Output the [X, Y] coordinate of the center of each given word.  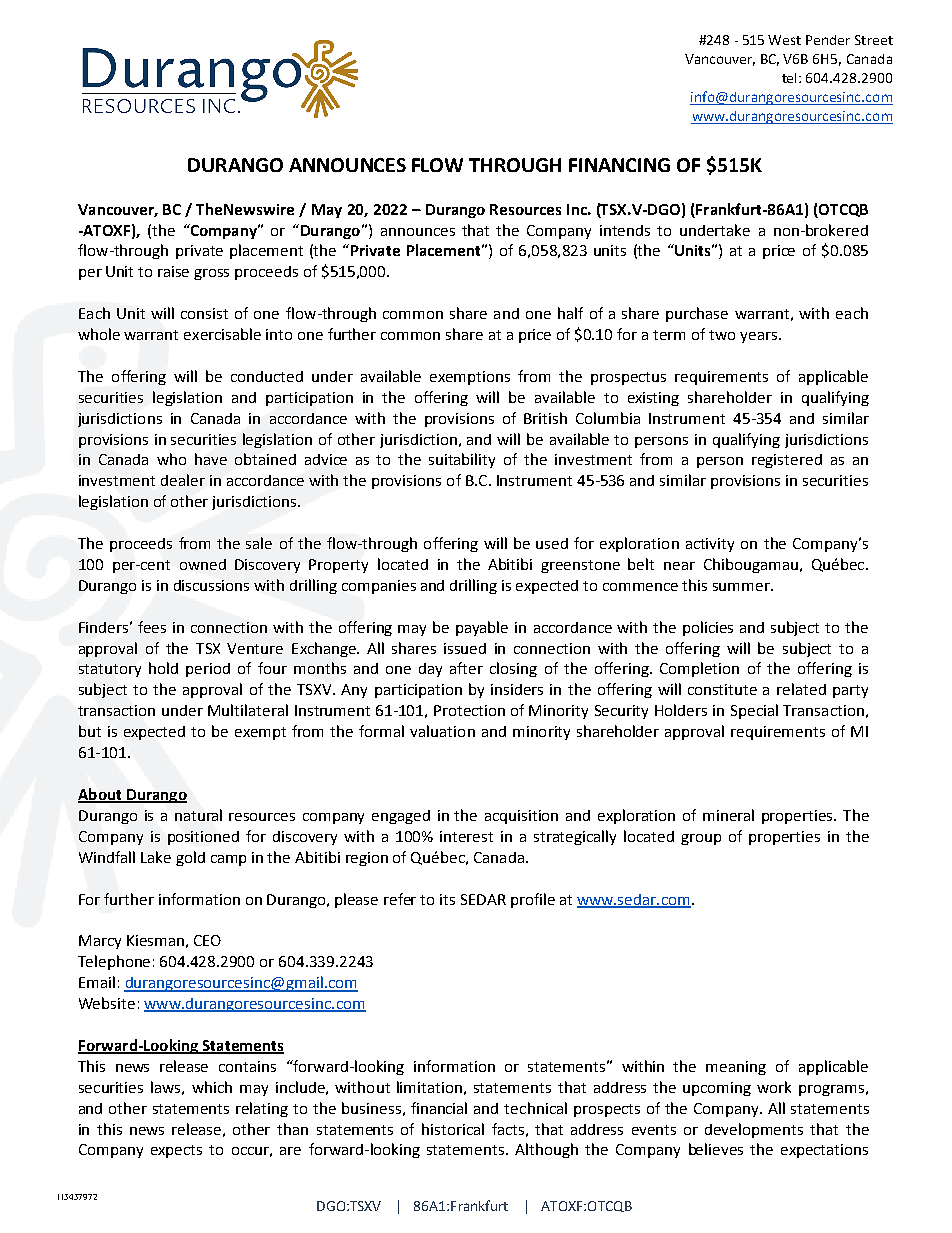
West [784, 40]
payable [482, 628]
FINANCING [619, 165]
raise [173, 271]
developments [754, 1130]
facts [508, 1129]
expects [176, 1151]
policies [708, 628]
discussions [211, 585]
